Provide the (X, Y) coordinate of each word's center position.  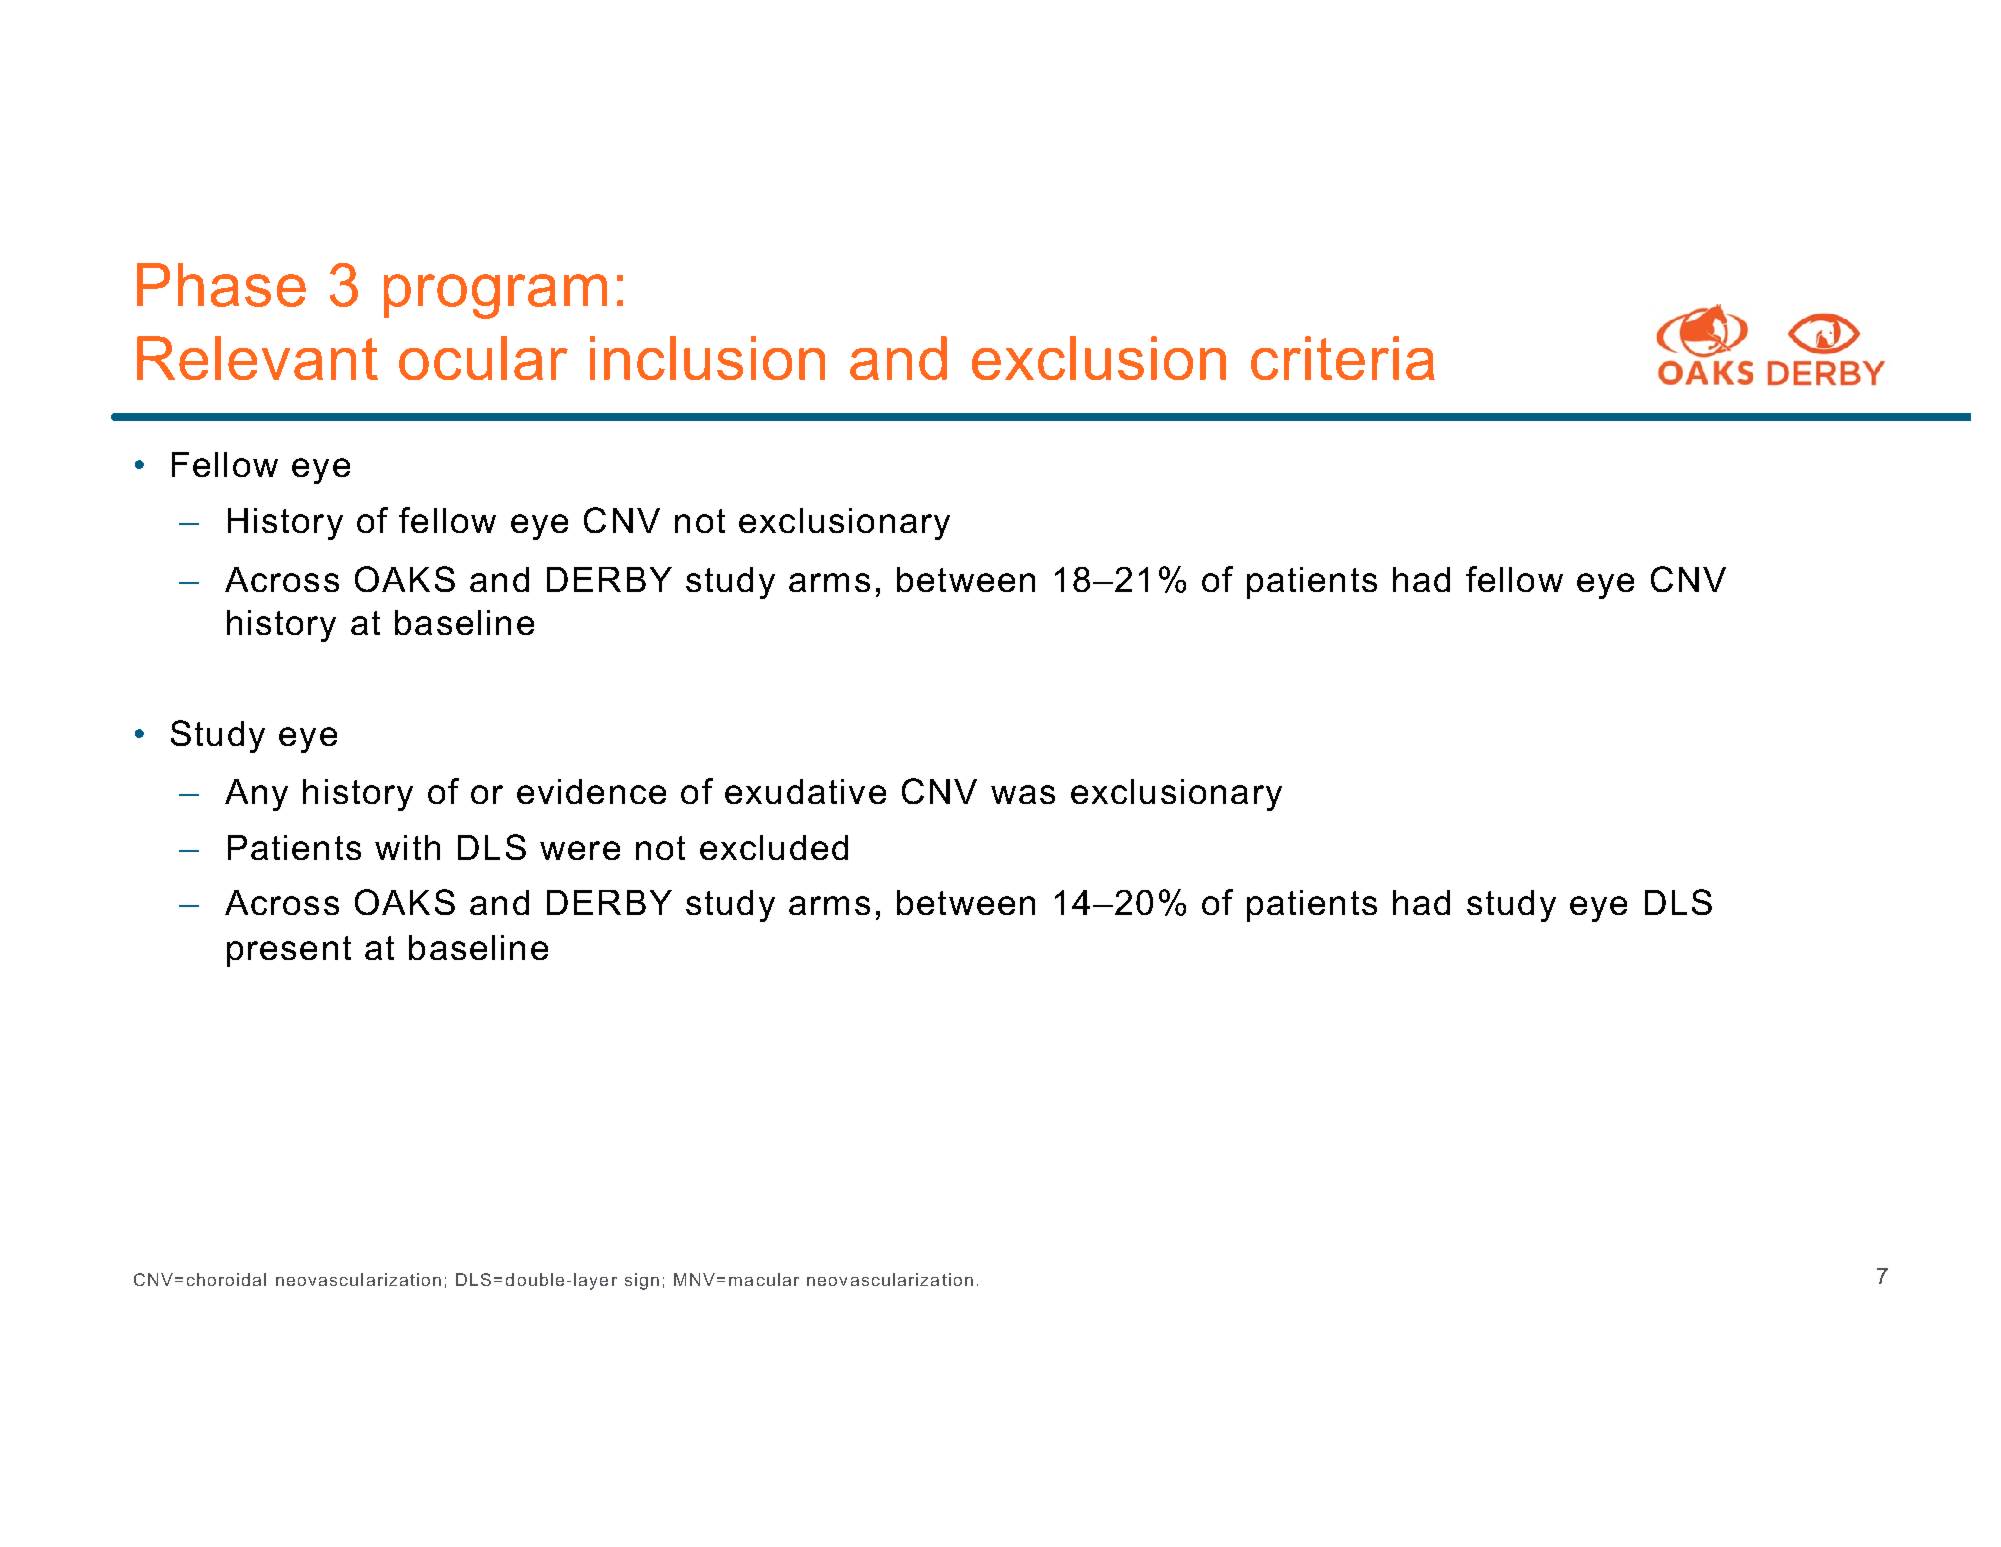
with (407, 847)
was (1023, 794)
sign (642, 1281)
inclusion (707, 358)
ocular (483, 358)
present (289, 951)
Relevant (257, 358)
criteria (1343, 358)
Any (256, 795)
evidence (591, 791)
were (580, 850)
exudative (805, 791)
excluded (774, 847)
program (495, 296)
